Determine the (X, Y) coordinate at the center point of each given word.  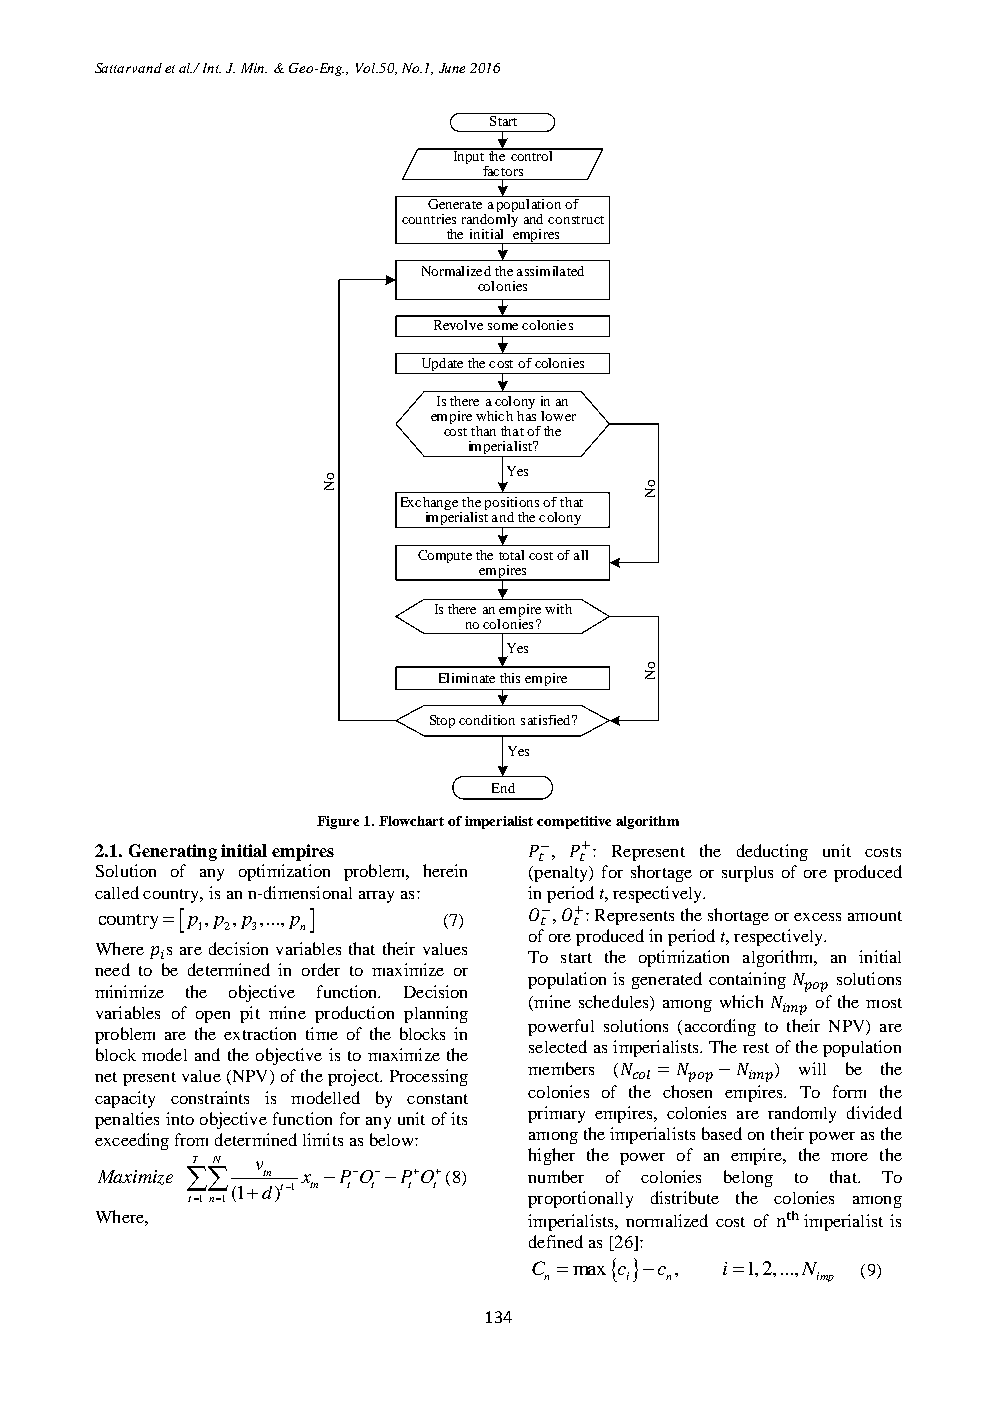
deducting (772, 852)
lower (558, 416)
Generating (173, 852)
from (191, 1139)
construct (576, 220)
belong (748, 1178)
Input (469, 156)
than (483, 431)
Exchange (431, 505)
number (556, 1176)
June (452, 68)
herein (445, 870)
